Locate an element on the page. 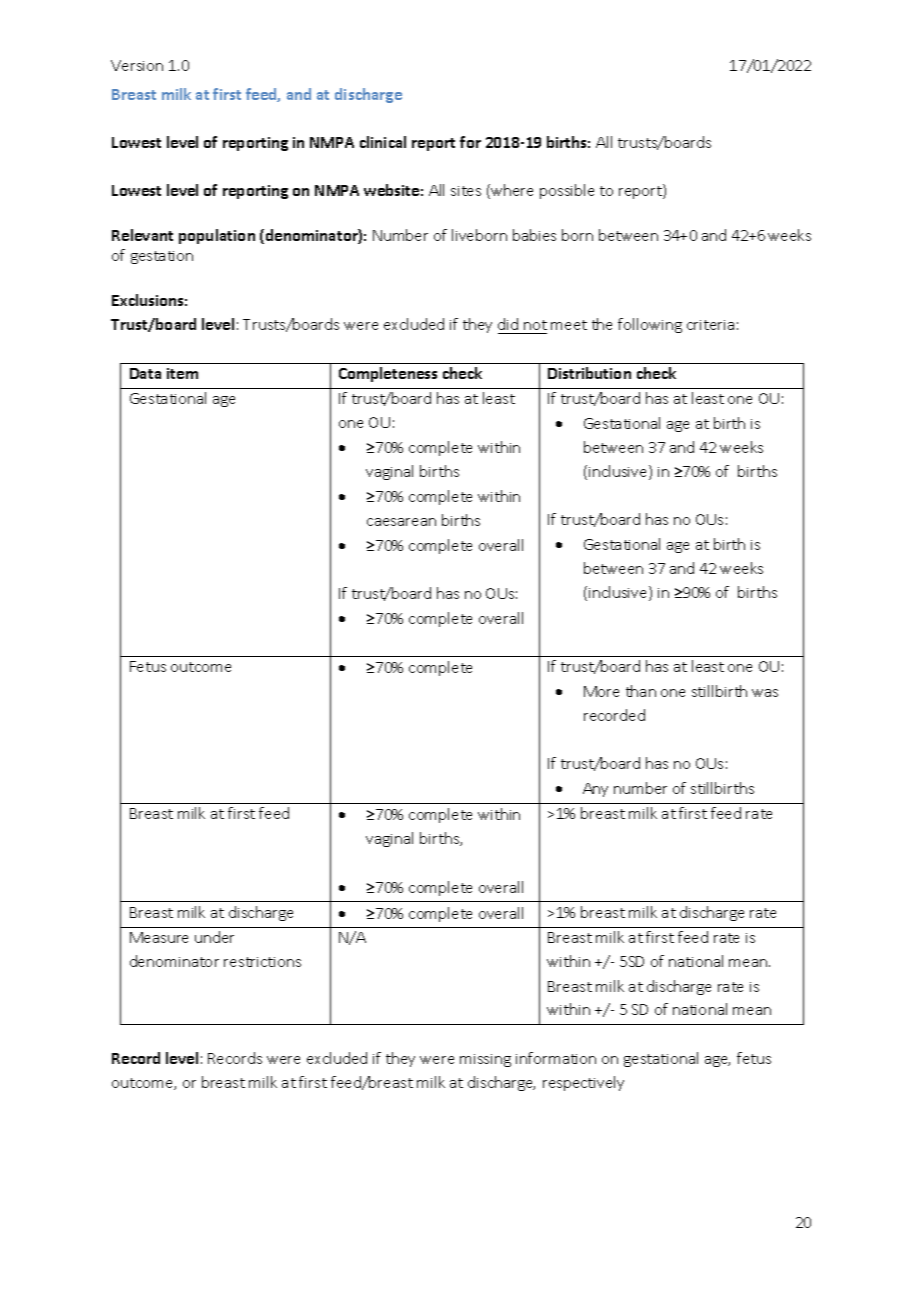 The image size is (924, 1309). did is located at coordinates (508, 324).
